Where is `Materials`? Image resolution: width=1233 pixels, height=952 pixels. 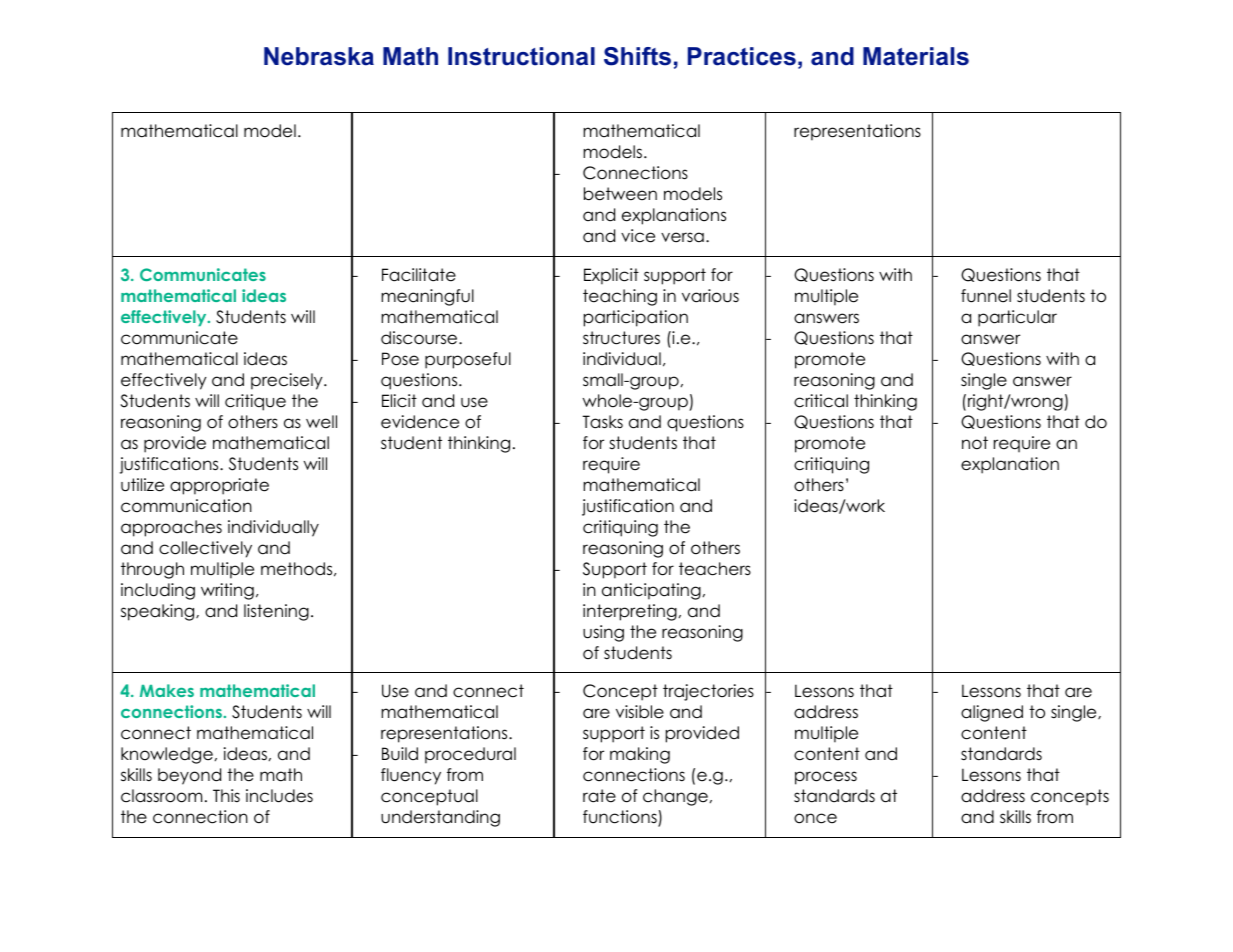
Materials is located at coordinates (916, 56).
